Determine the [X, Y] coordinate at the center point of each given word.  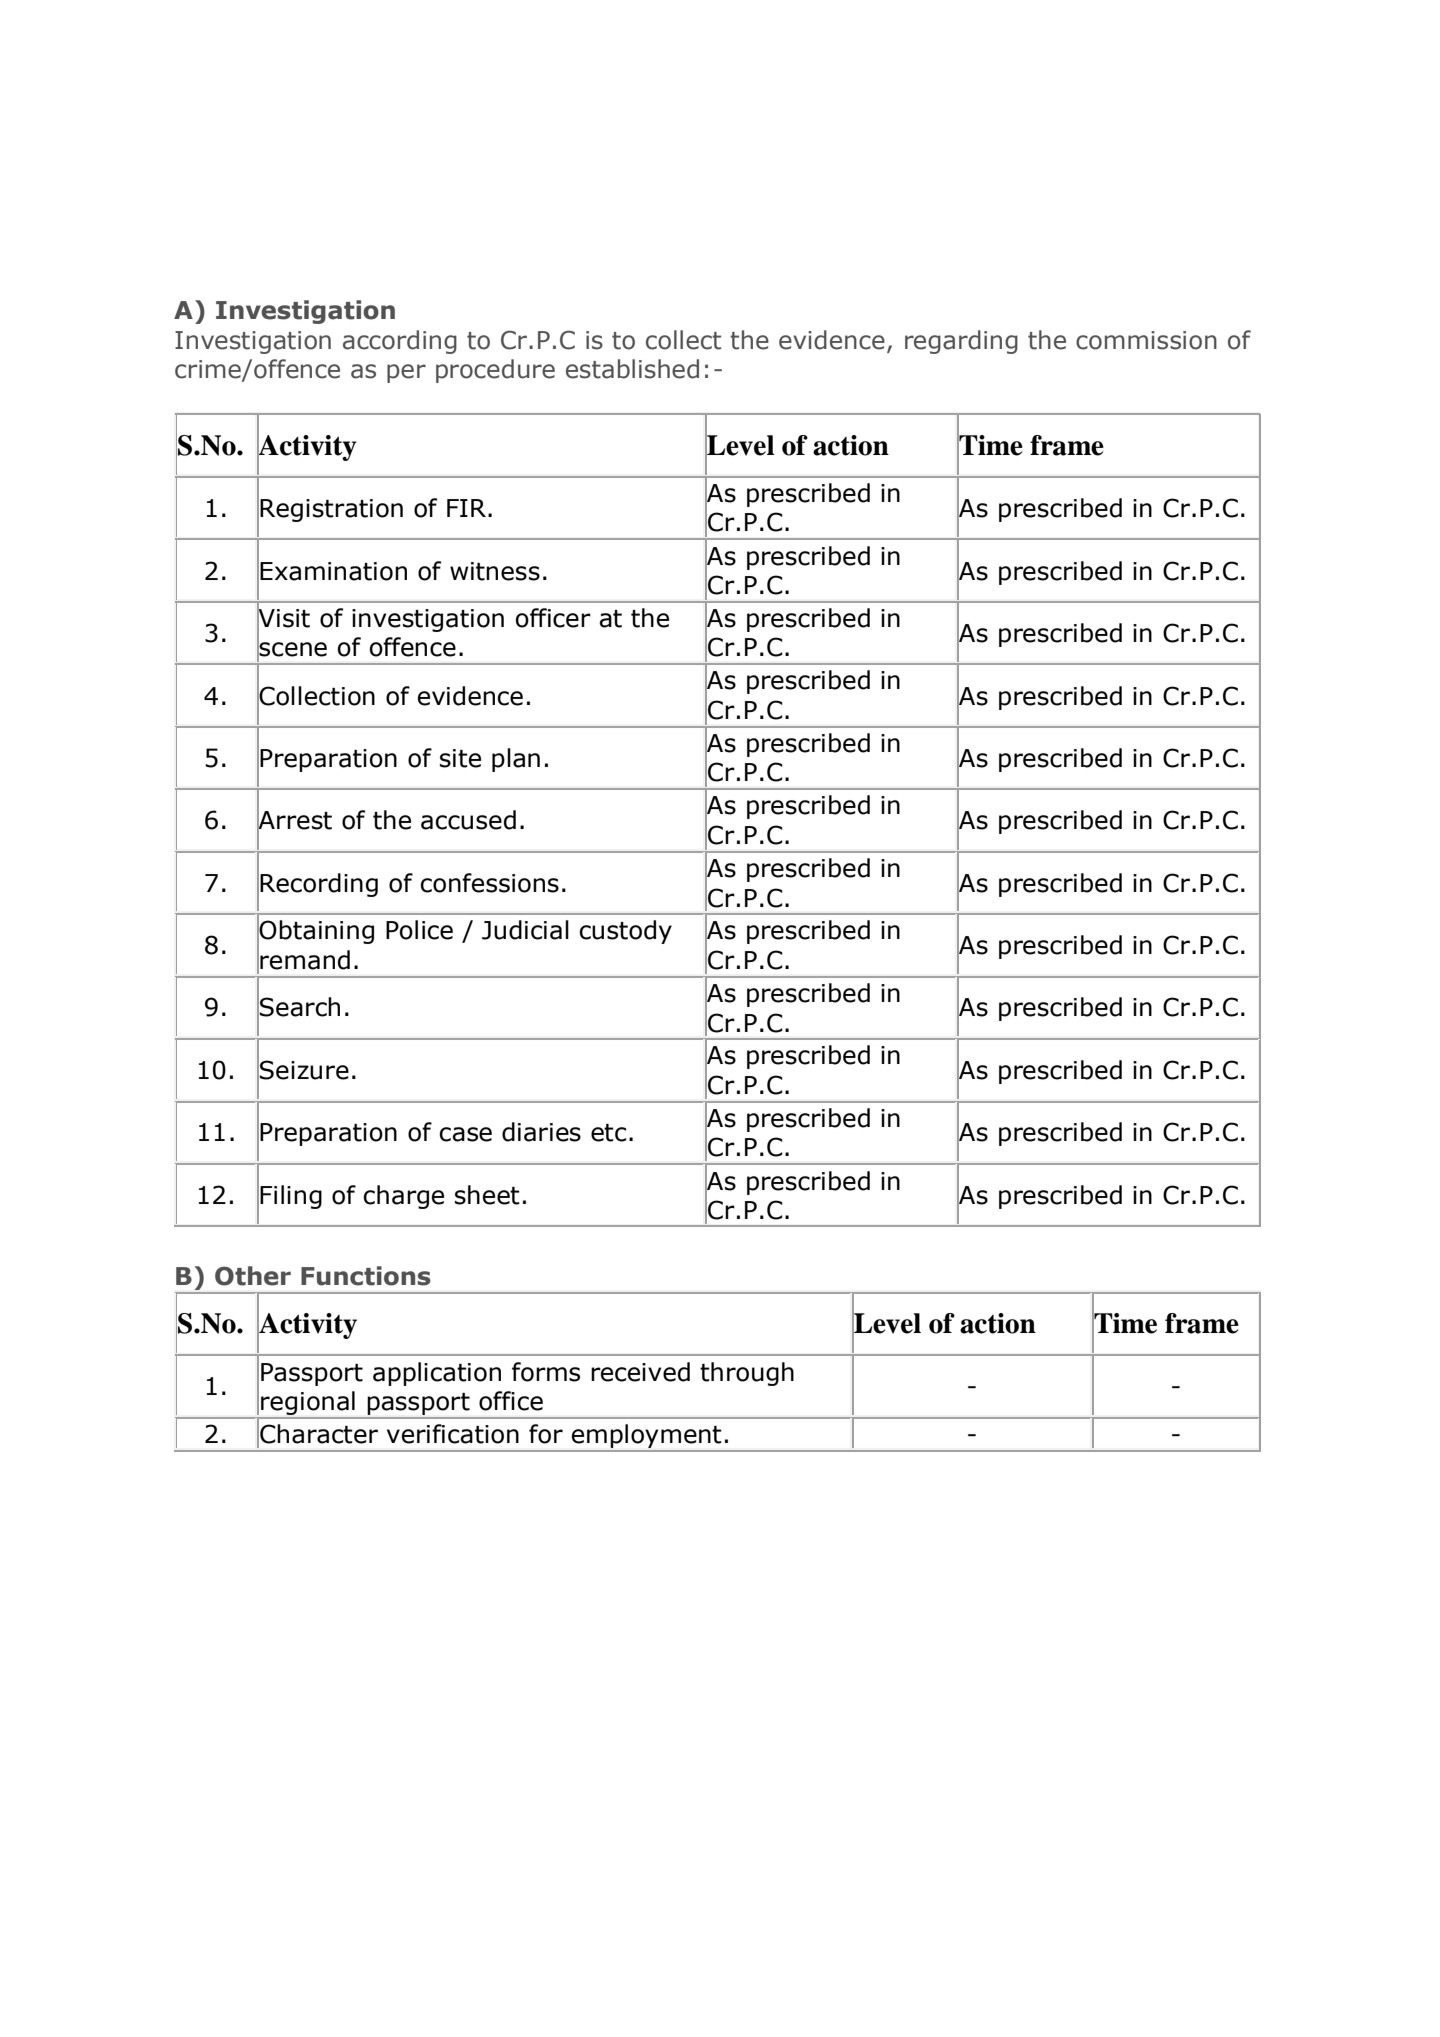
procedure [495, 371]
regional [308, 1403]
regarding [961, 342]
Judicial [525, 930]
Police [419, 930]
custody [625, 932]
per [406, 373]
